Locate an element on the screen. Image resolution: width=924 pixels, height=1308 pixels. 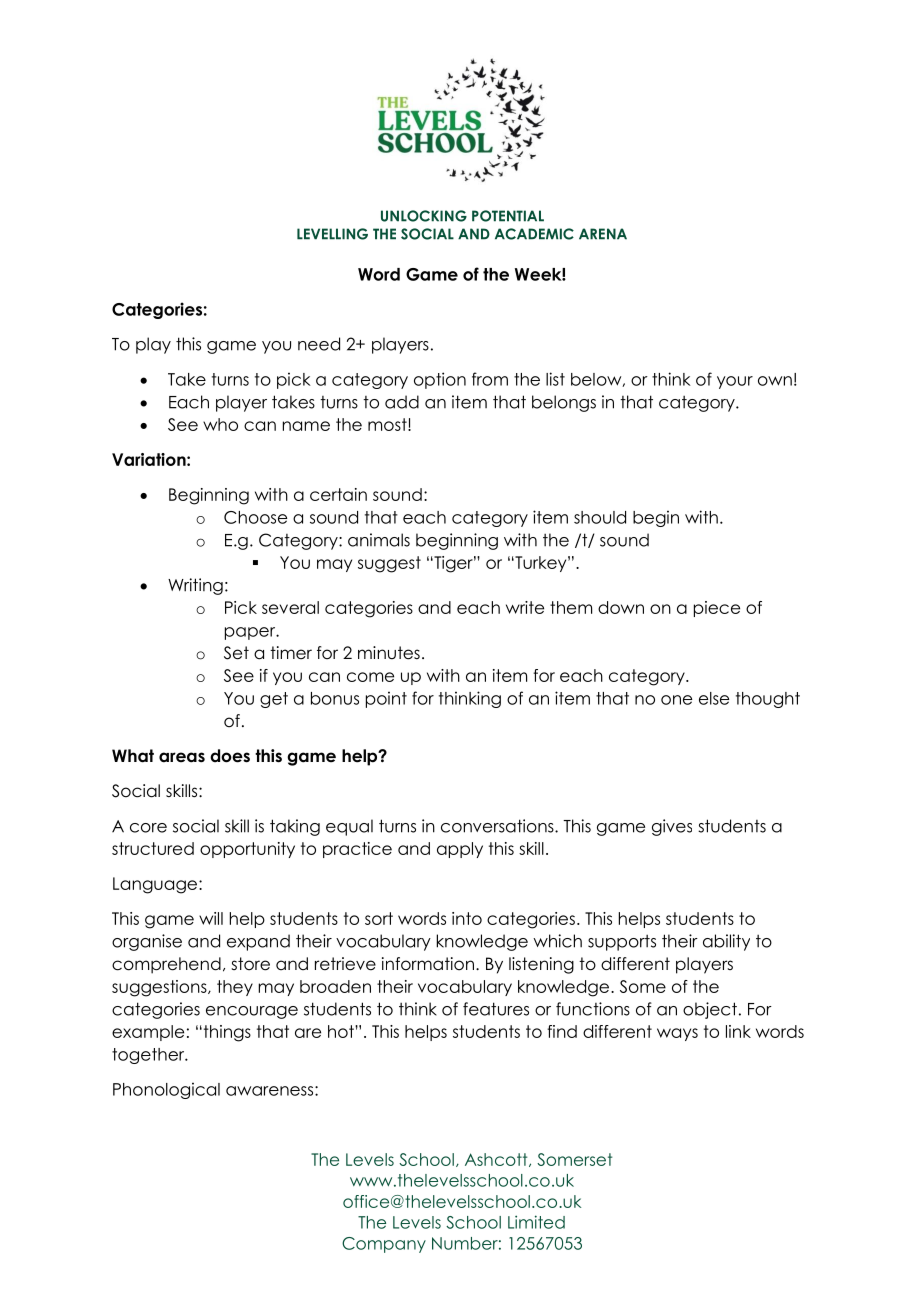
point is located at coordinates (386, 699).
